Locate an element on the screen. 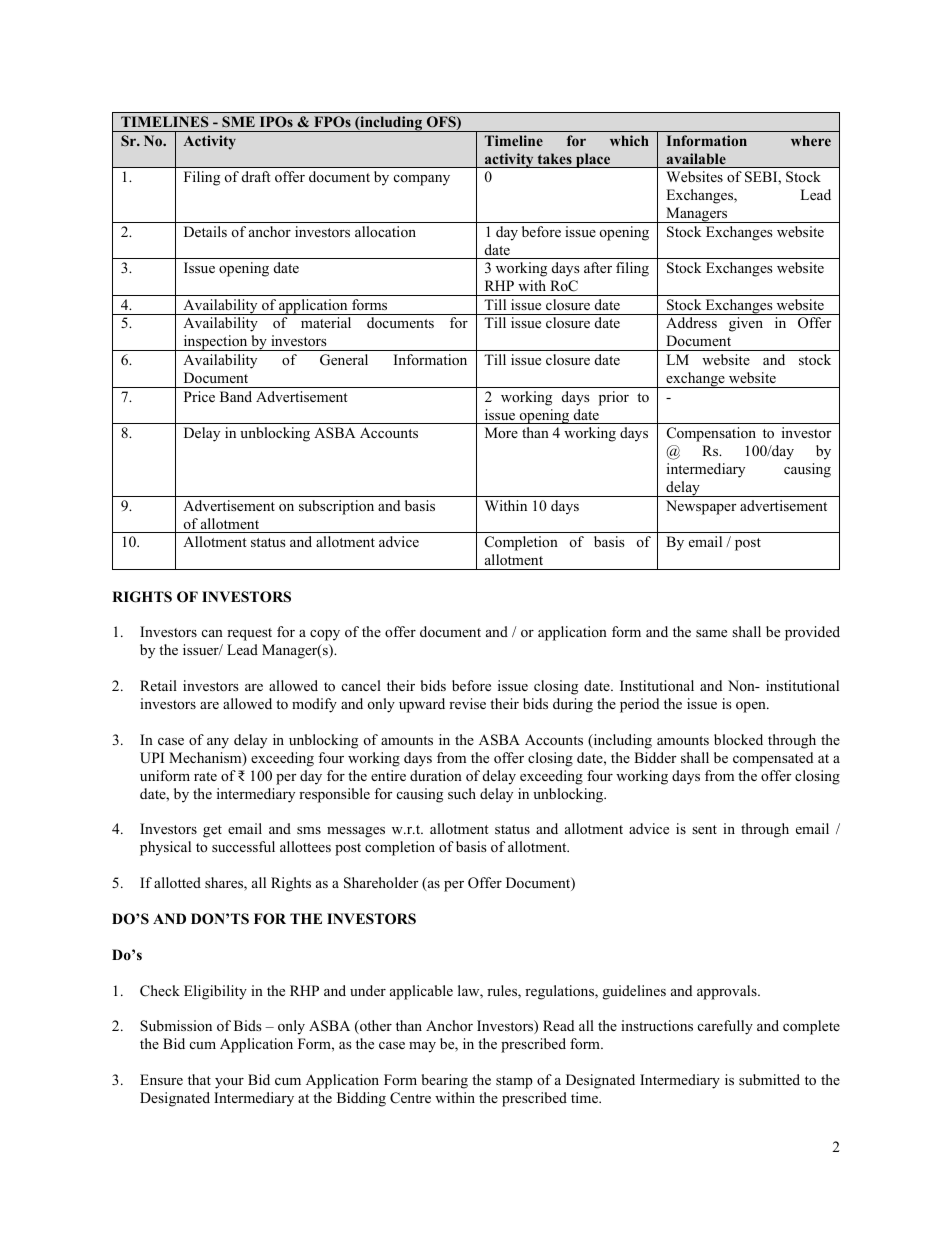 The width and height of the screenshot is (952, 1233). available is located at coordinates (696, 158).
